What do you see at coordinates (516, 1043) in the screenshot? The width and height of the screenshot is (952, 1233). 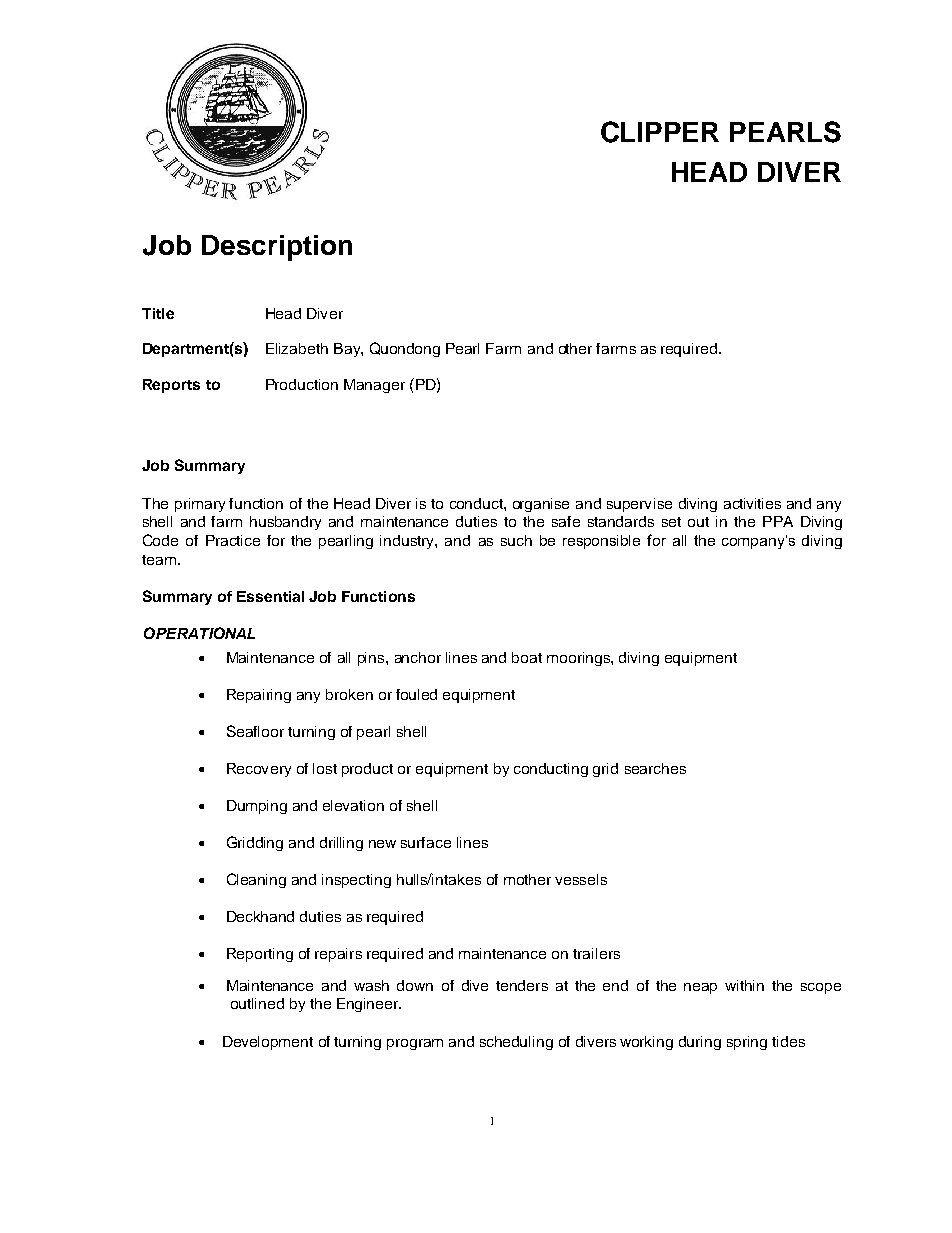 I see `scheduling` at bounding box center [516, 1043].
